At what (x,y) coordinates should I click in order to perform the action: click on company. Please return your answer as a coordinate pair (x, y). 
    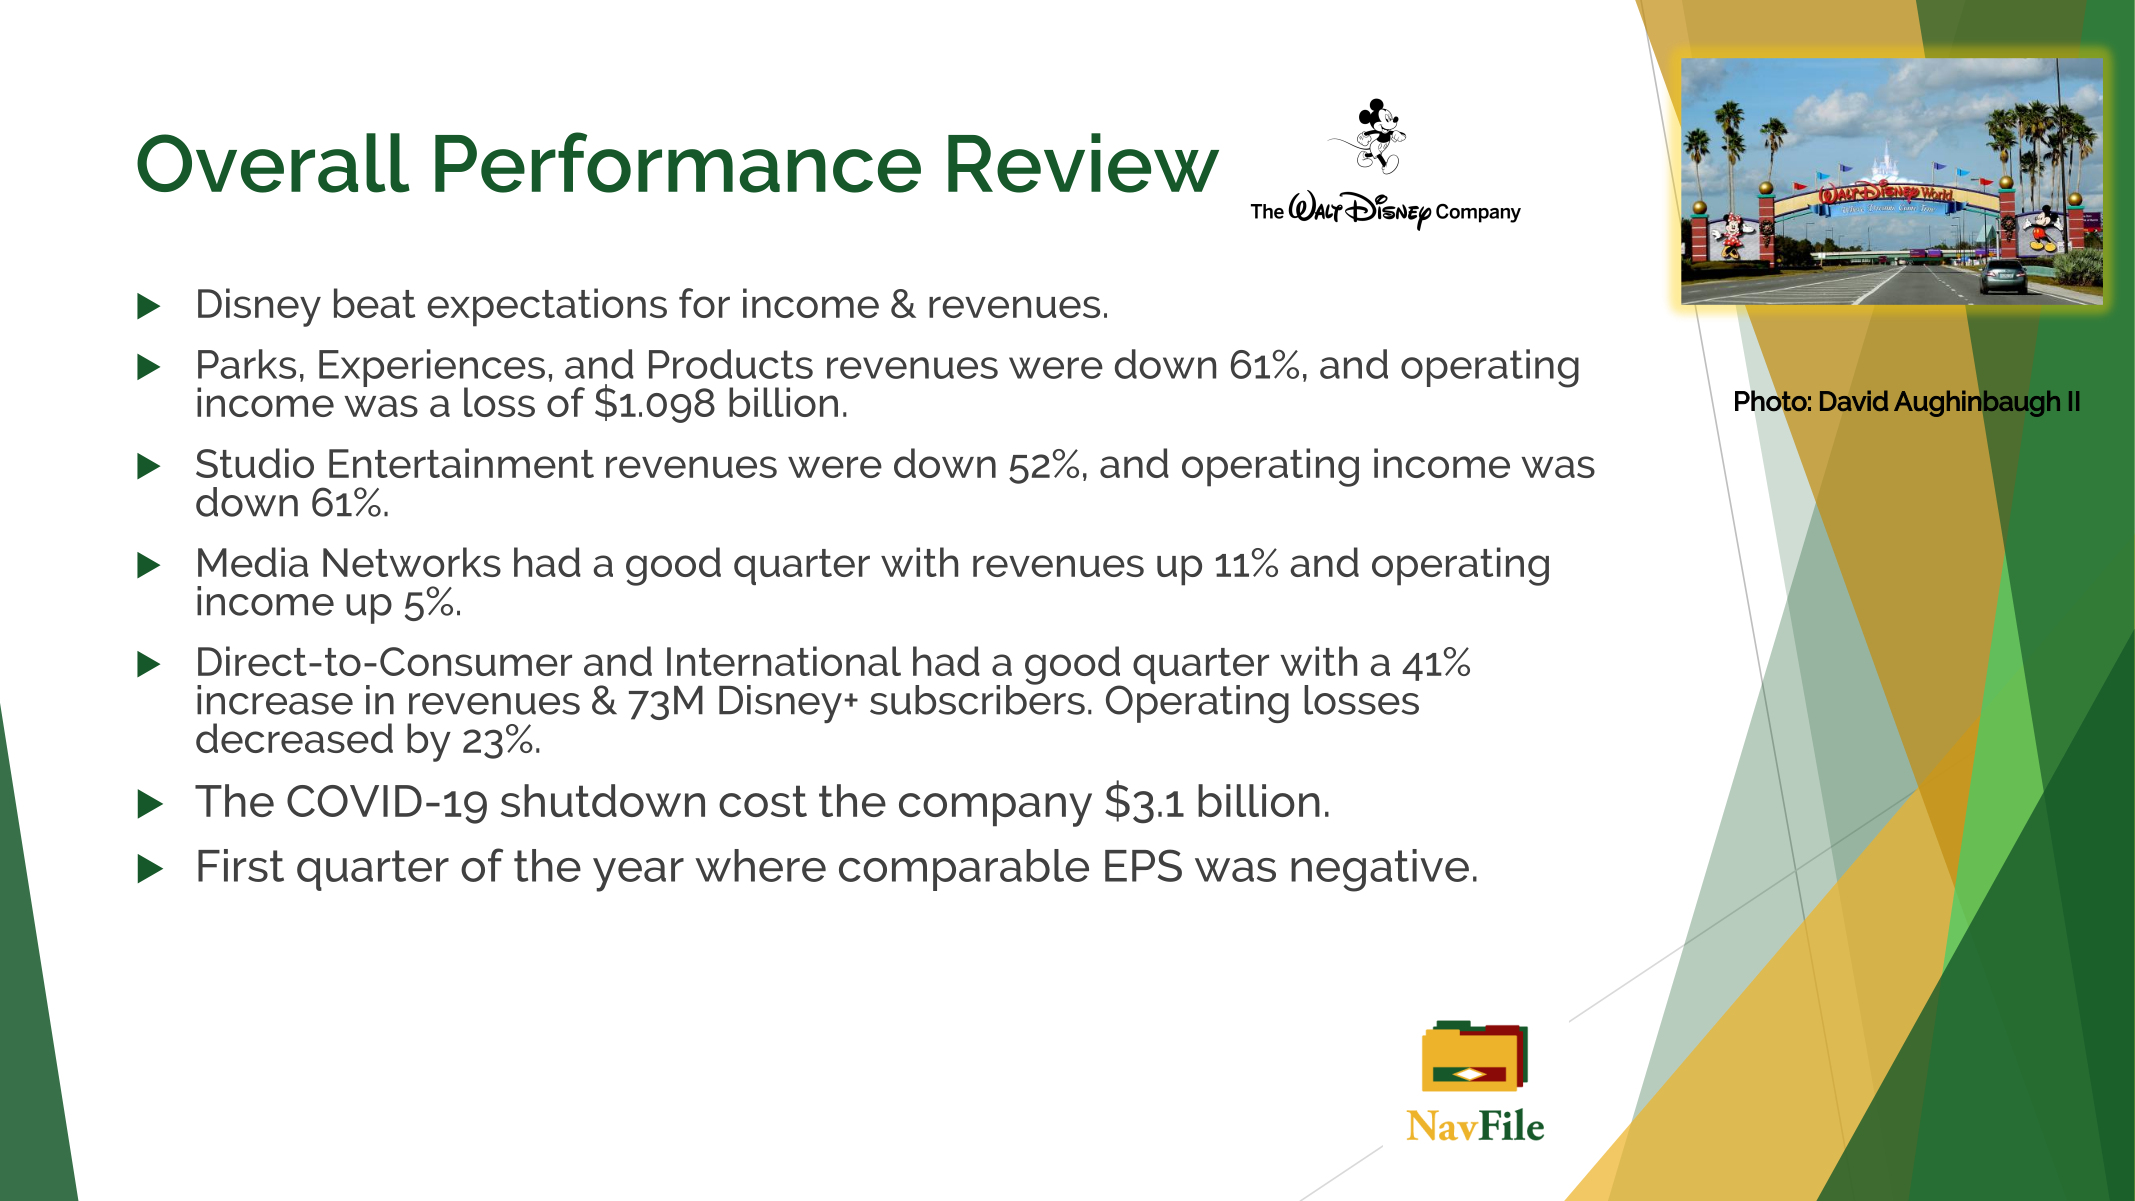
    Looking at the image, I should click on (995, 810).
